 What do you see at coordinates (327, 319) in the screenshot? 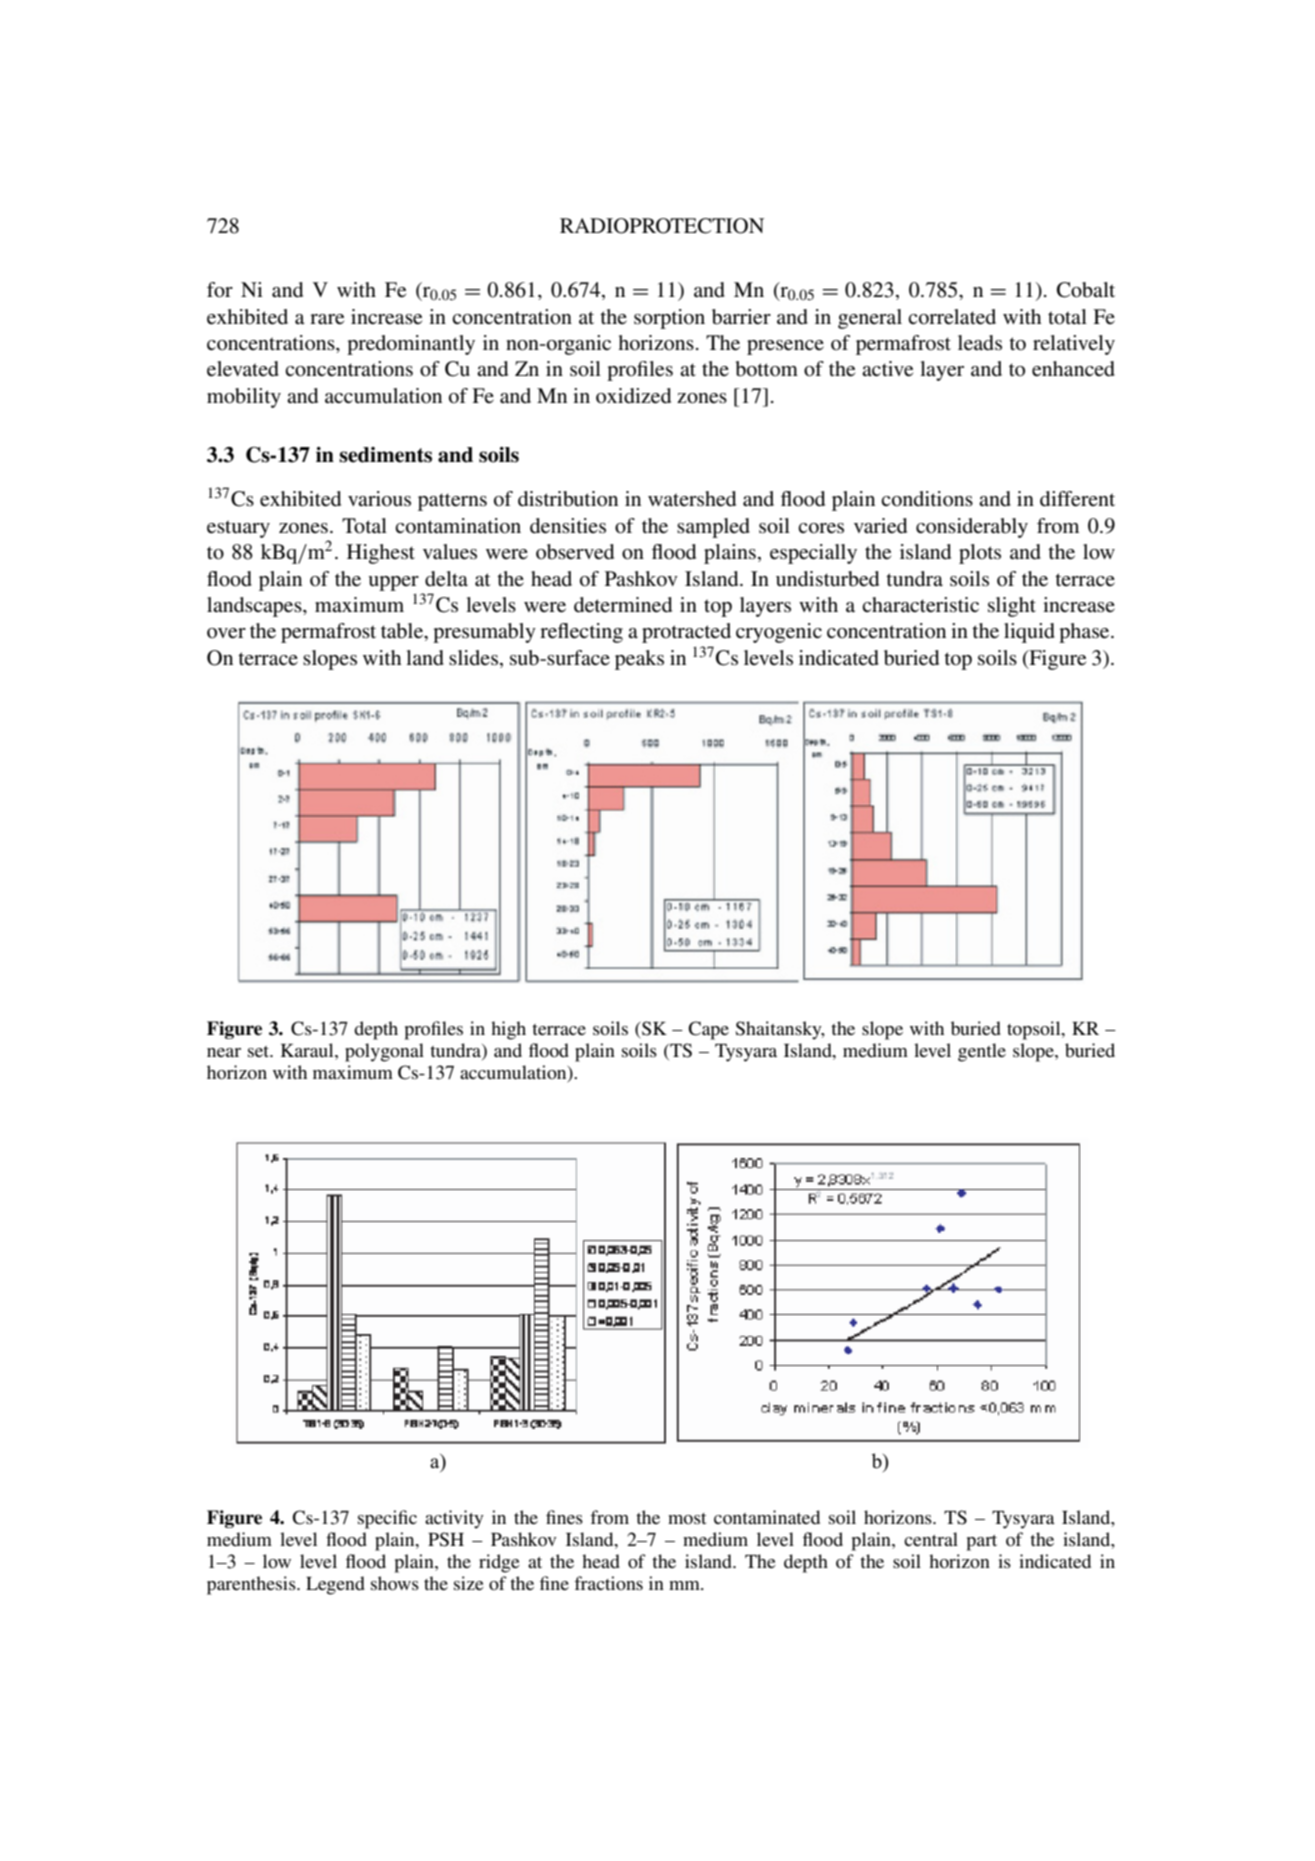
I see `rare` at bounding box center [327, 319].
